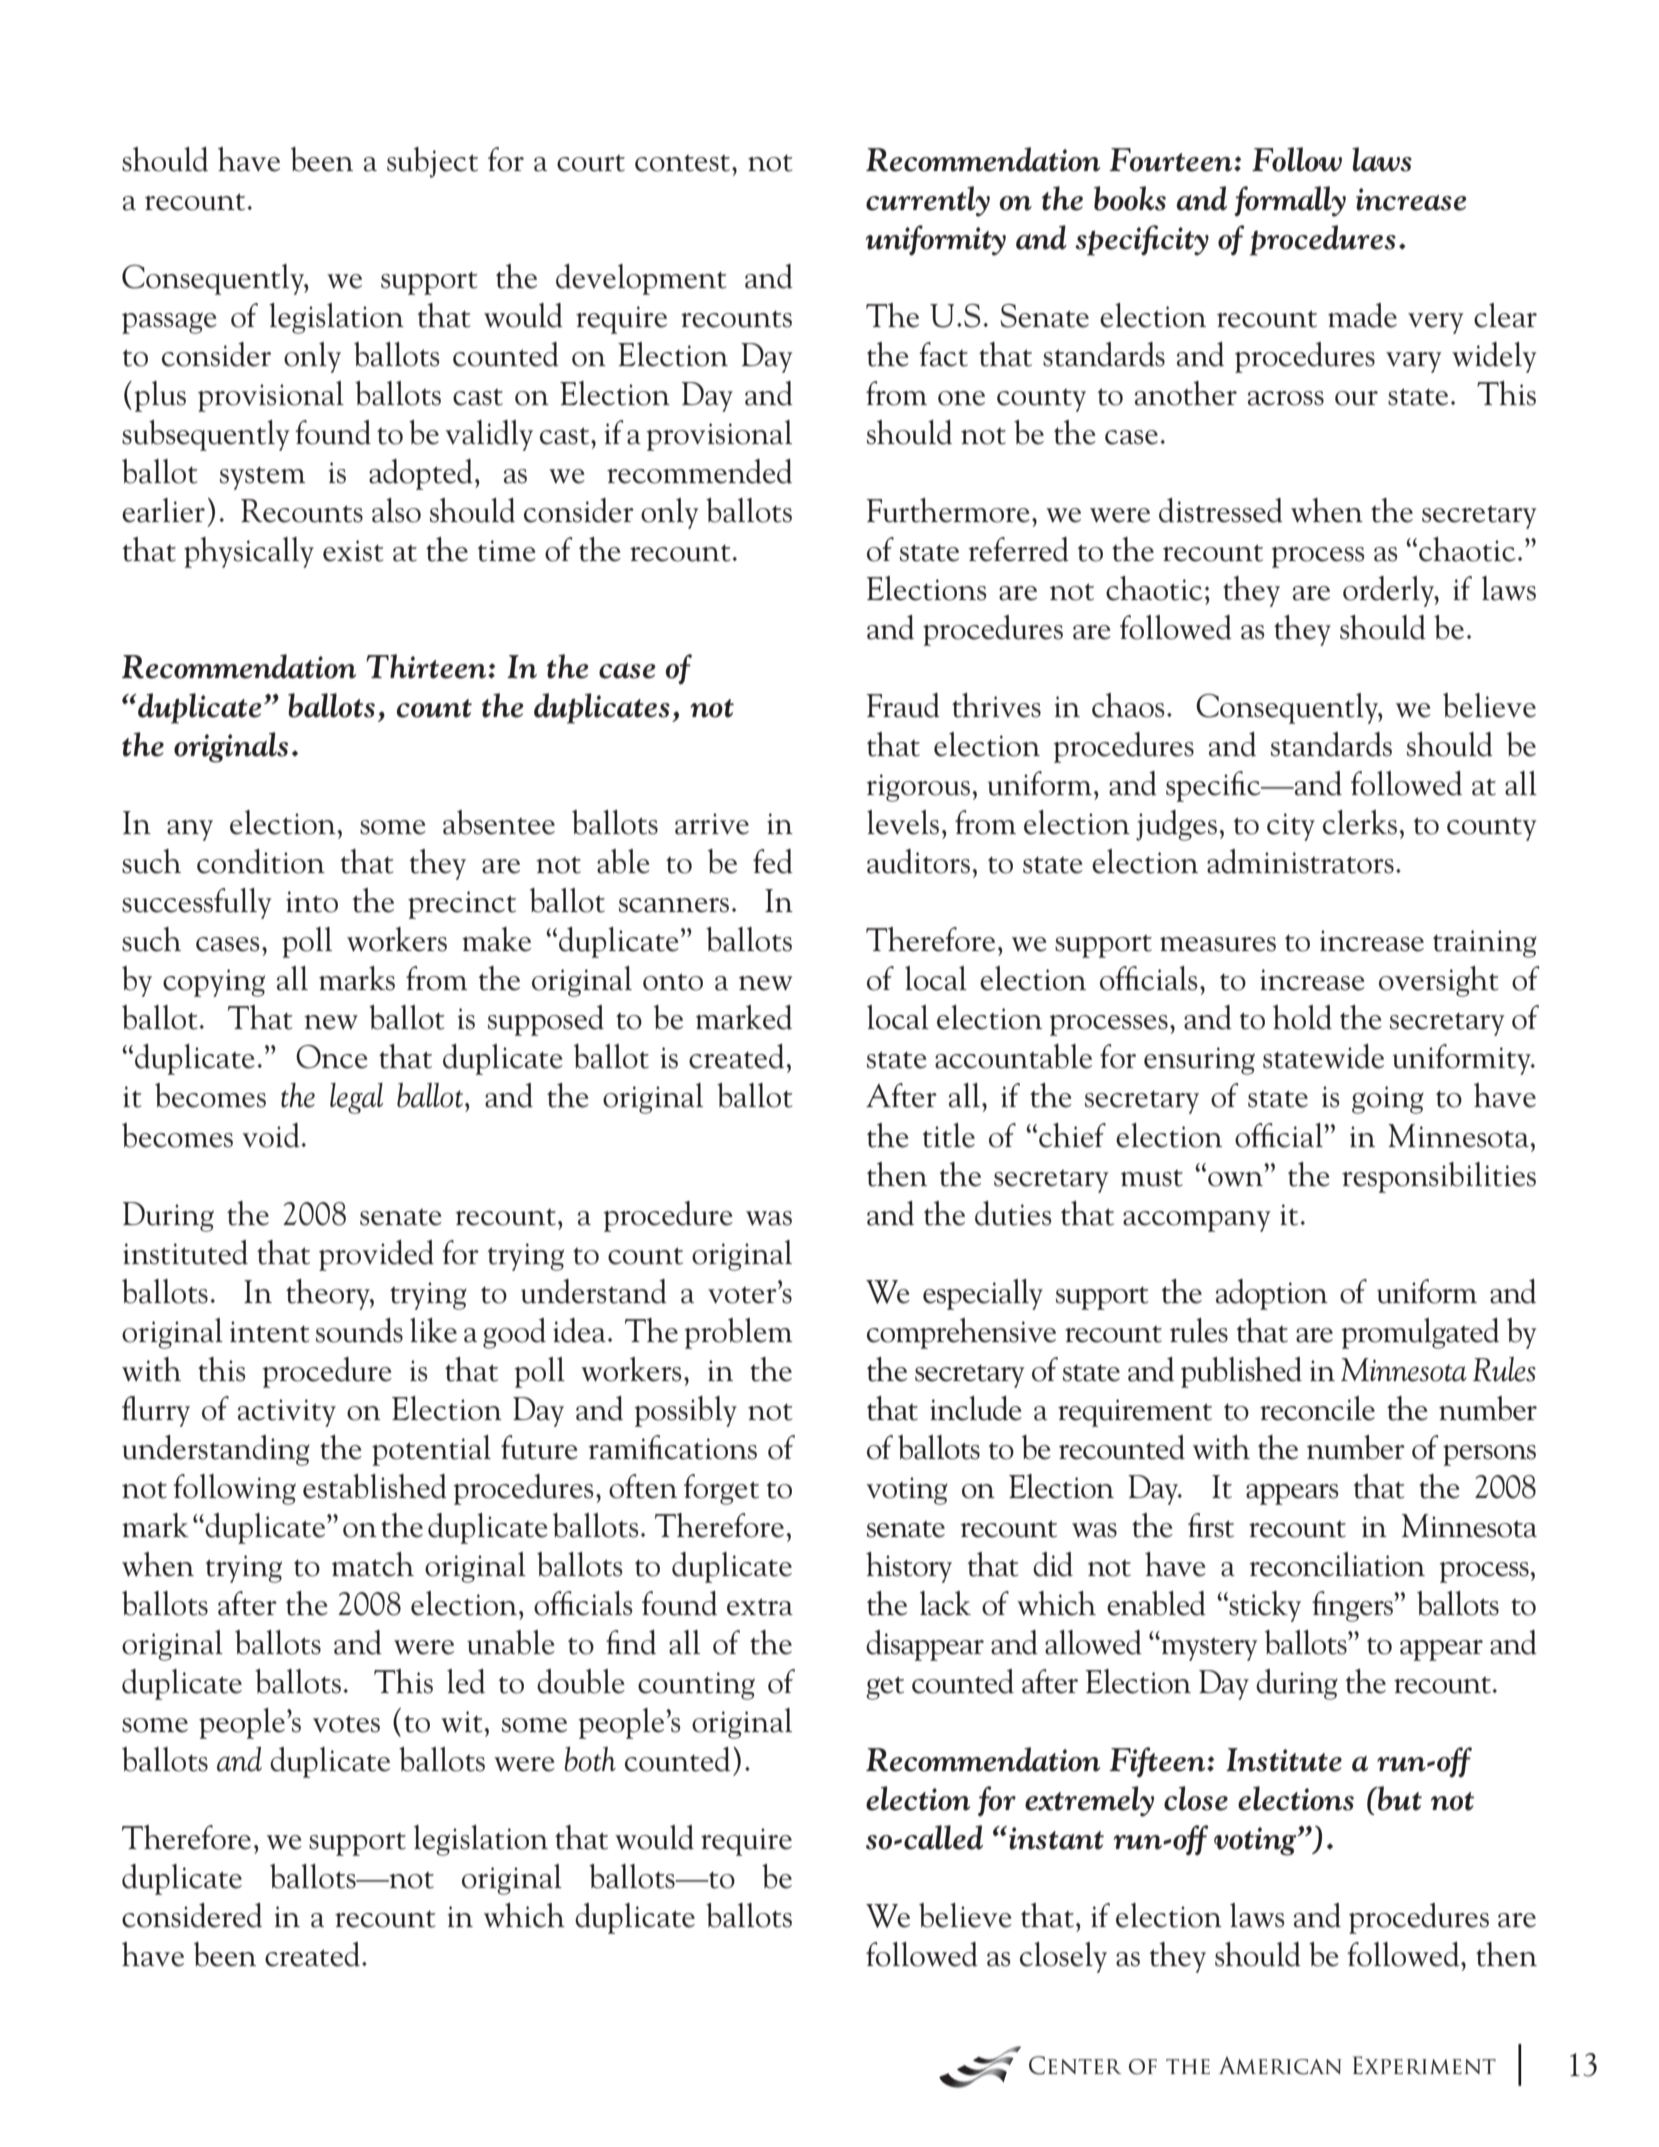 The width and height of the screenshot is (1659, 2147). Describe the element at coordinates (760, 1607) in the screenshot. I see `extra` at that location.
